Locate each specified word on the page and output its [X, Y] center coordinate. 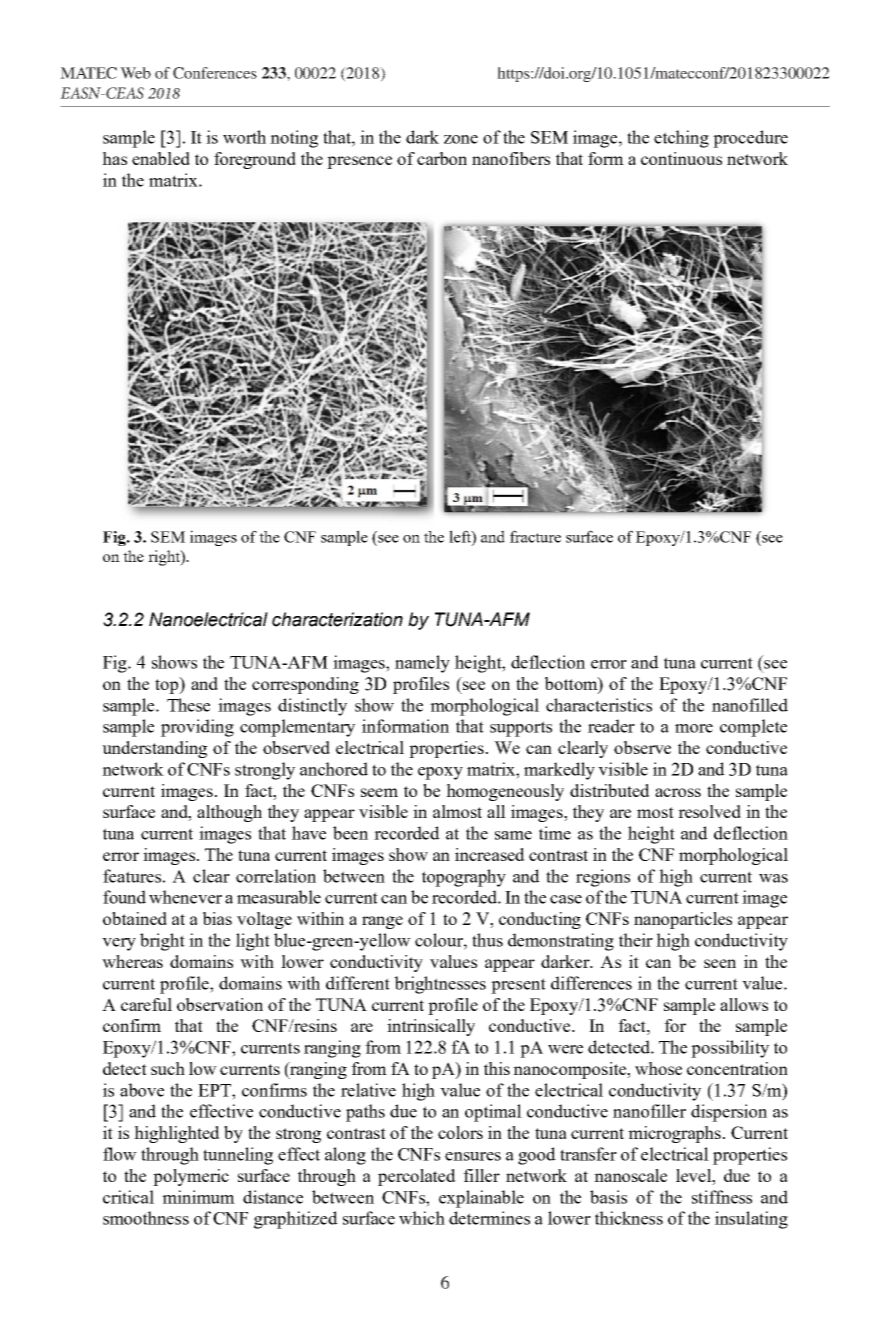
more [694, 728]
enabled [161, 158]
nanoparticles [683, 920]
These [188, 705]
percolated [417, 1177]
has [114, 158]
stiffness [722, 1197]
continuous [681, 158]
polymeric [191, 1177]
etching [681, 139]
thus [487, 940]
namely [422, 664]
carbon [442, 158]
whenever [185, 897]
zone [461, 139]
